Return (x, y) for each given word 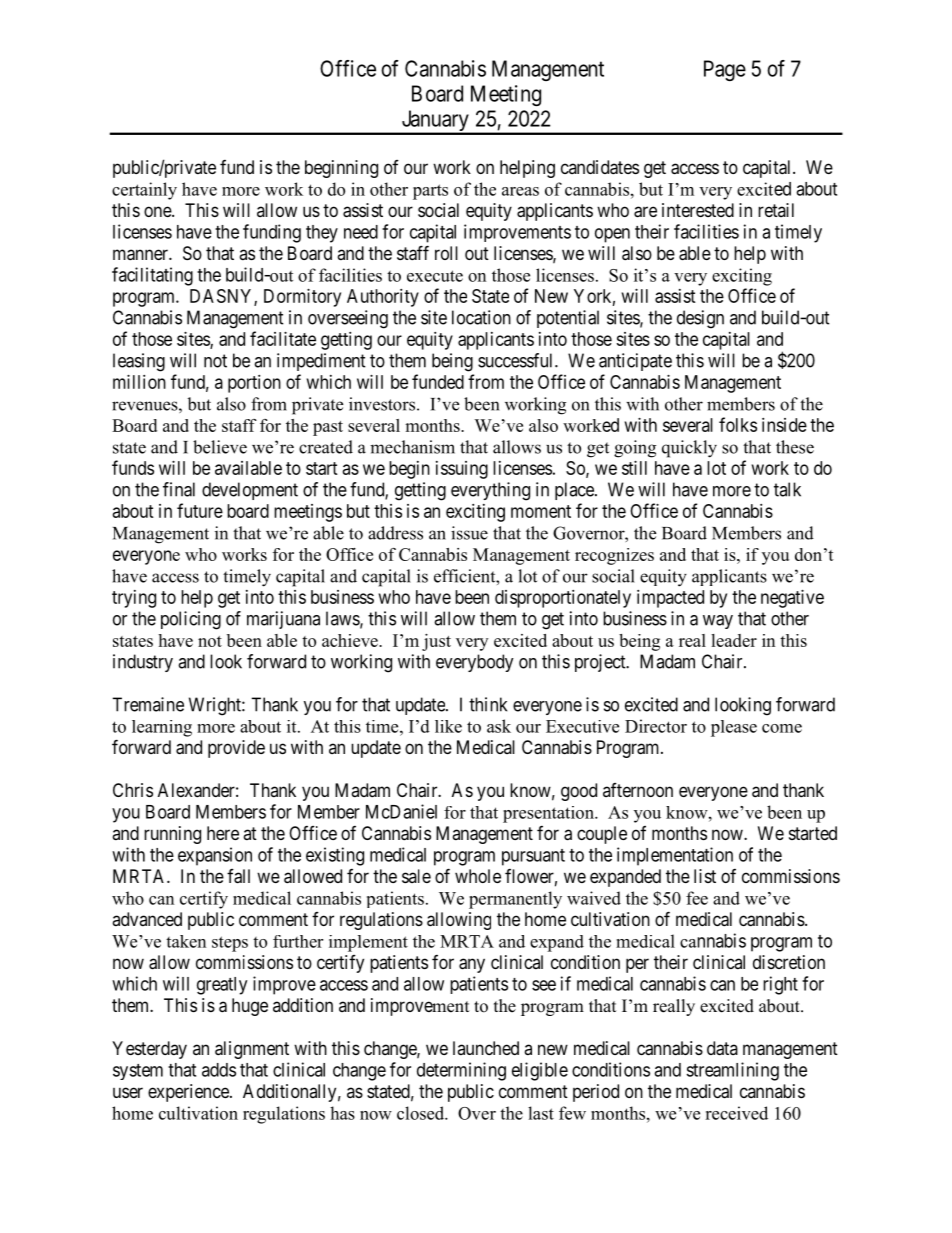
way (718, 622)
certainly (144, 191)
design (700, 319)
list (705, 876)
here (223, 833)
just (436, 642)
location (481, 317)
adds (219, 1070)
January (435, 122)
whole (478, 876)
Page (725, 70)
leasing (139, 362)
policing (191, 620)
